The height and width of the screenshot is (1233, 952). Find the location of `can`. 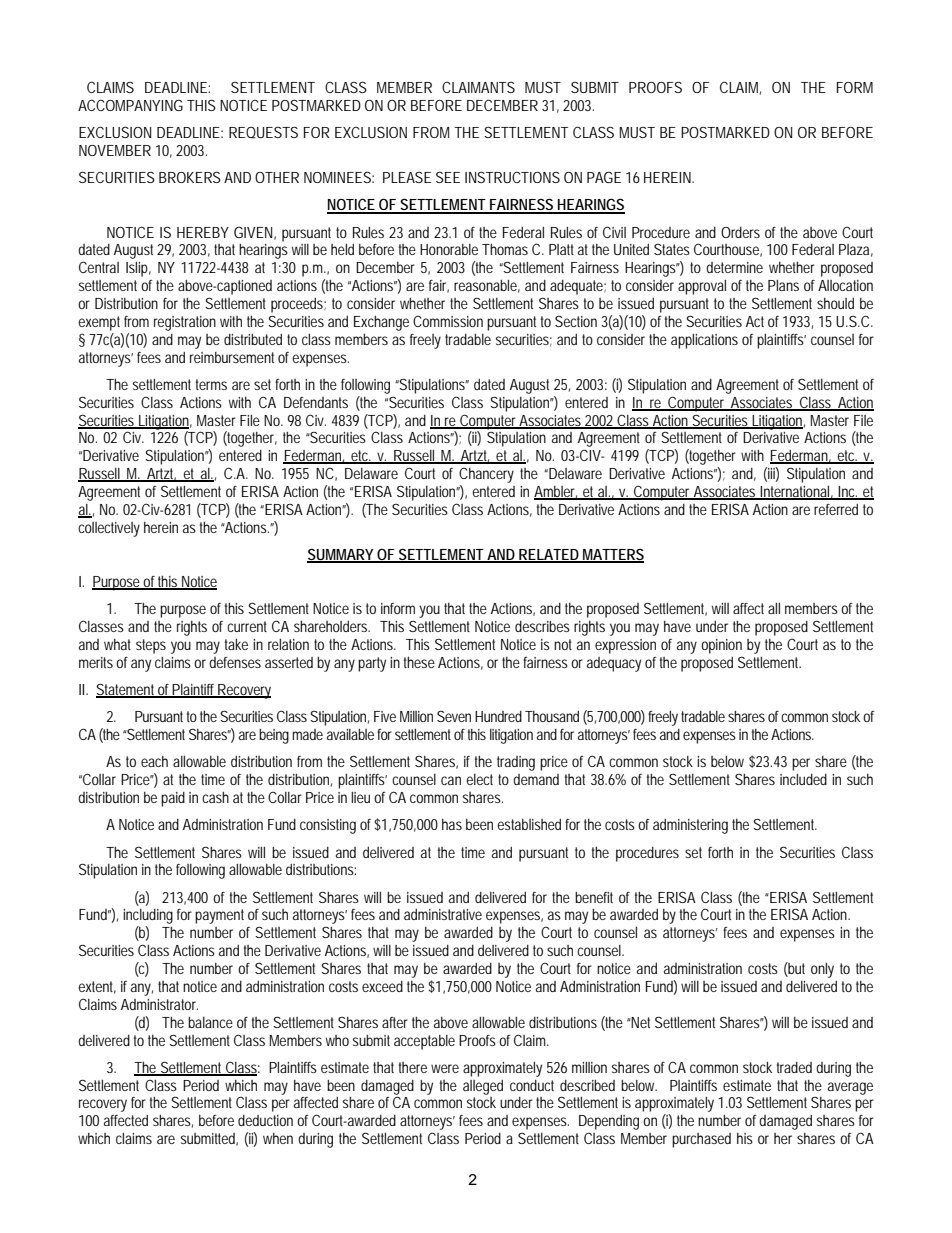

can is located at coordinates (451, 780).
